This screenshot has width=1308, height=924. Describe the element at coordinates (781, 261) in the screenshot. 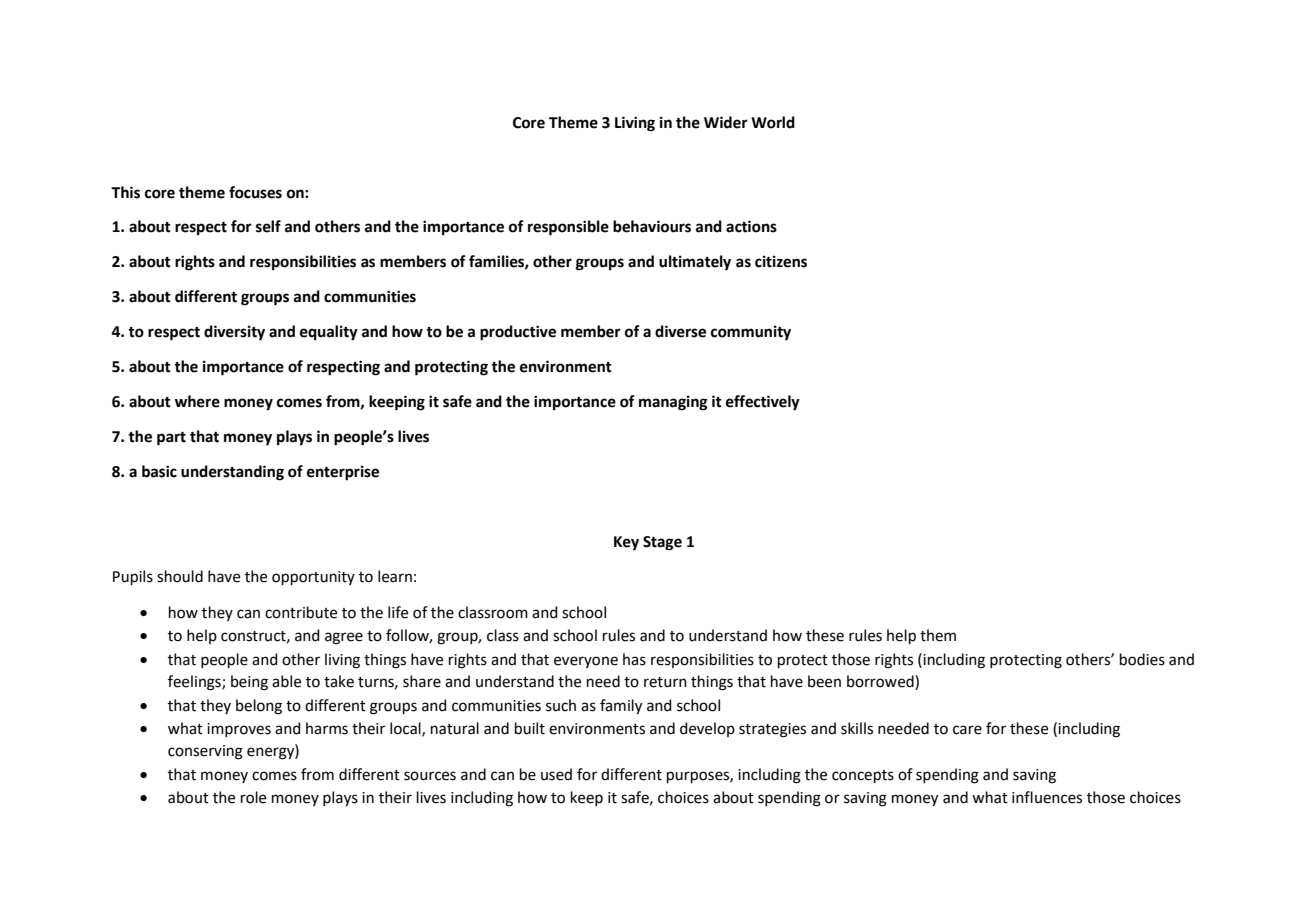

I see `citizens` at that location.
